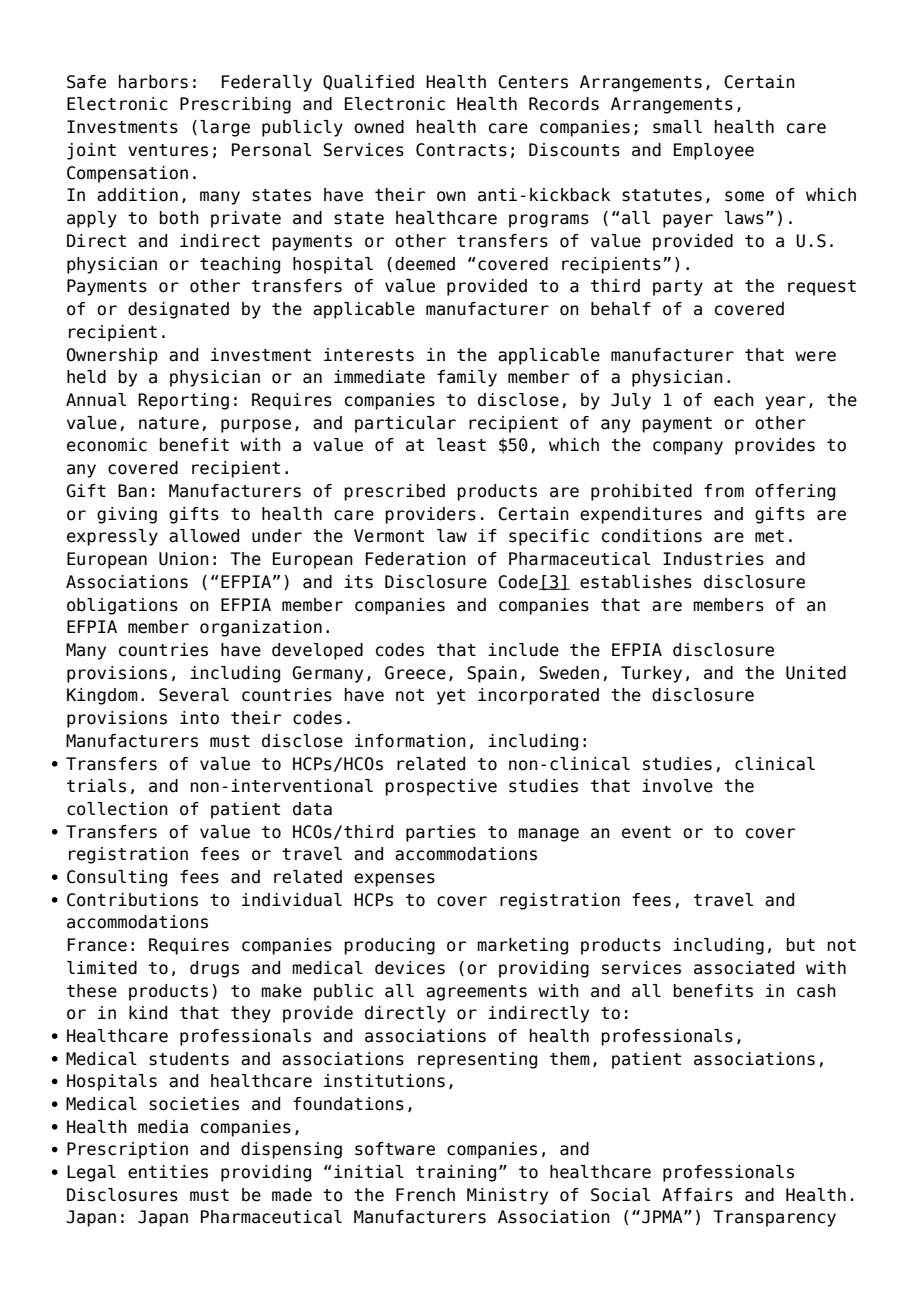 This image has width=924, height=1308. I want to click on producing, so click(389, 946).
